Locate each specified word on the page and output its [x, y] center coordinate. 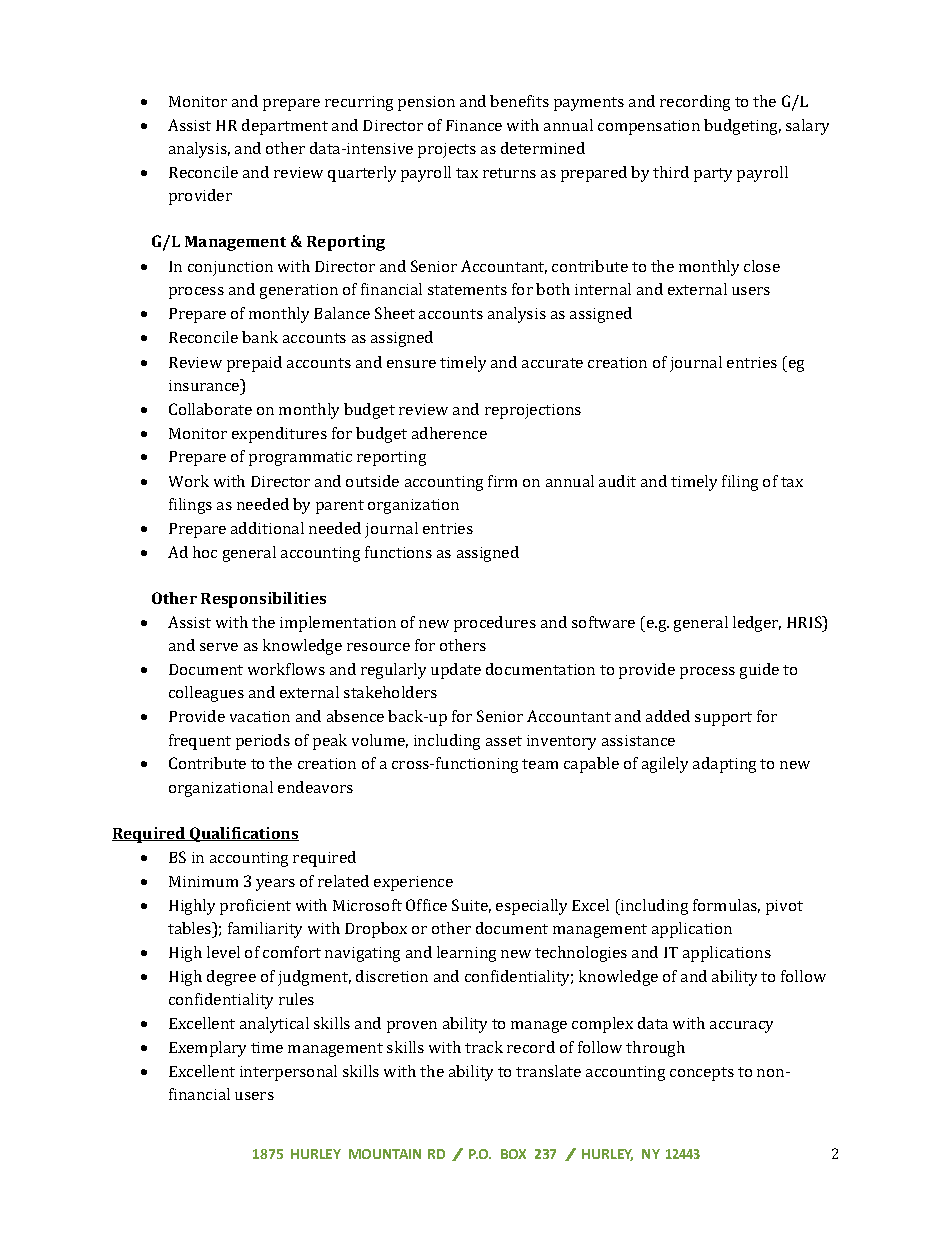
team [540, 764]
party [713, 175]
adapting [724, 765]
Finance [474, 125]
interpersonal [288, 1073]
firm [502, 481]
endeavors [315, 787]
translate [548, 1071]
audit [617, 481]
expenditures [279, 435]
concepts [702, 1074]
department [285, 127]
